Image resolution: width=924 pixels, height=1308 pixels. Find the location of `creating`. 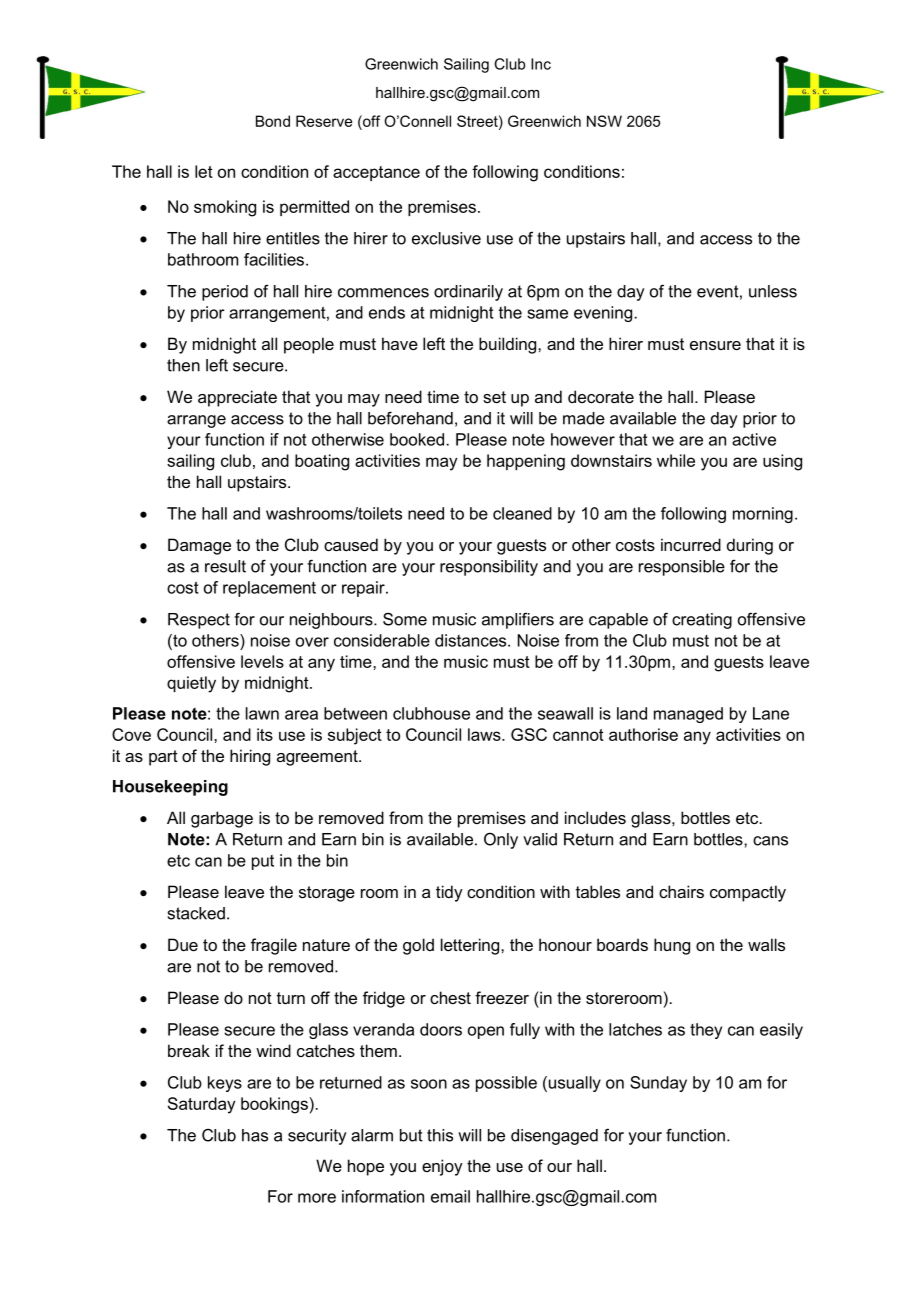

creating is located at coordinates (702, 621).
